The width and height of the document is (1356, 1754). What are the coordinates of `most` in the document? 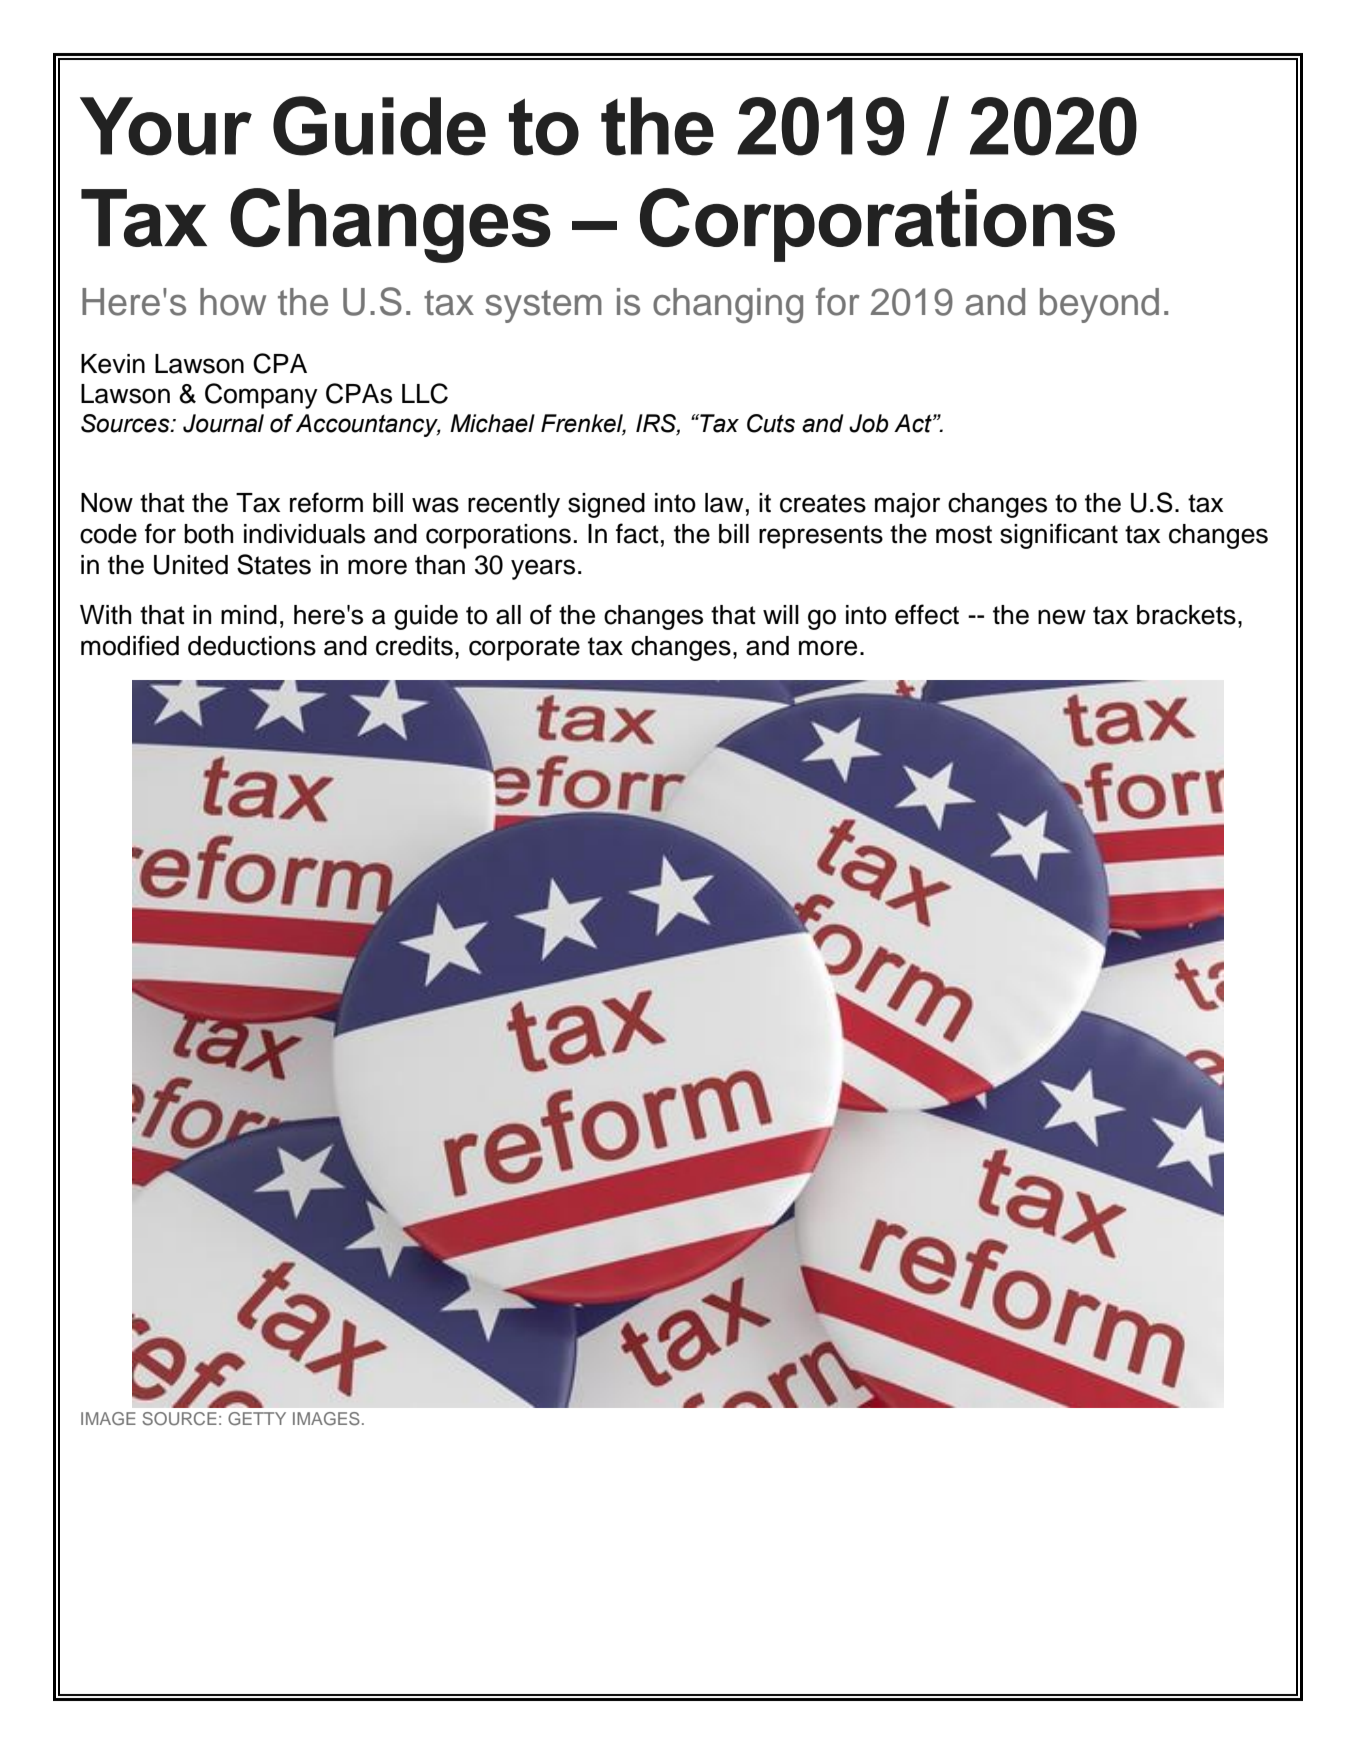 It's located at (964, 534).
